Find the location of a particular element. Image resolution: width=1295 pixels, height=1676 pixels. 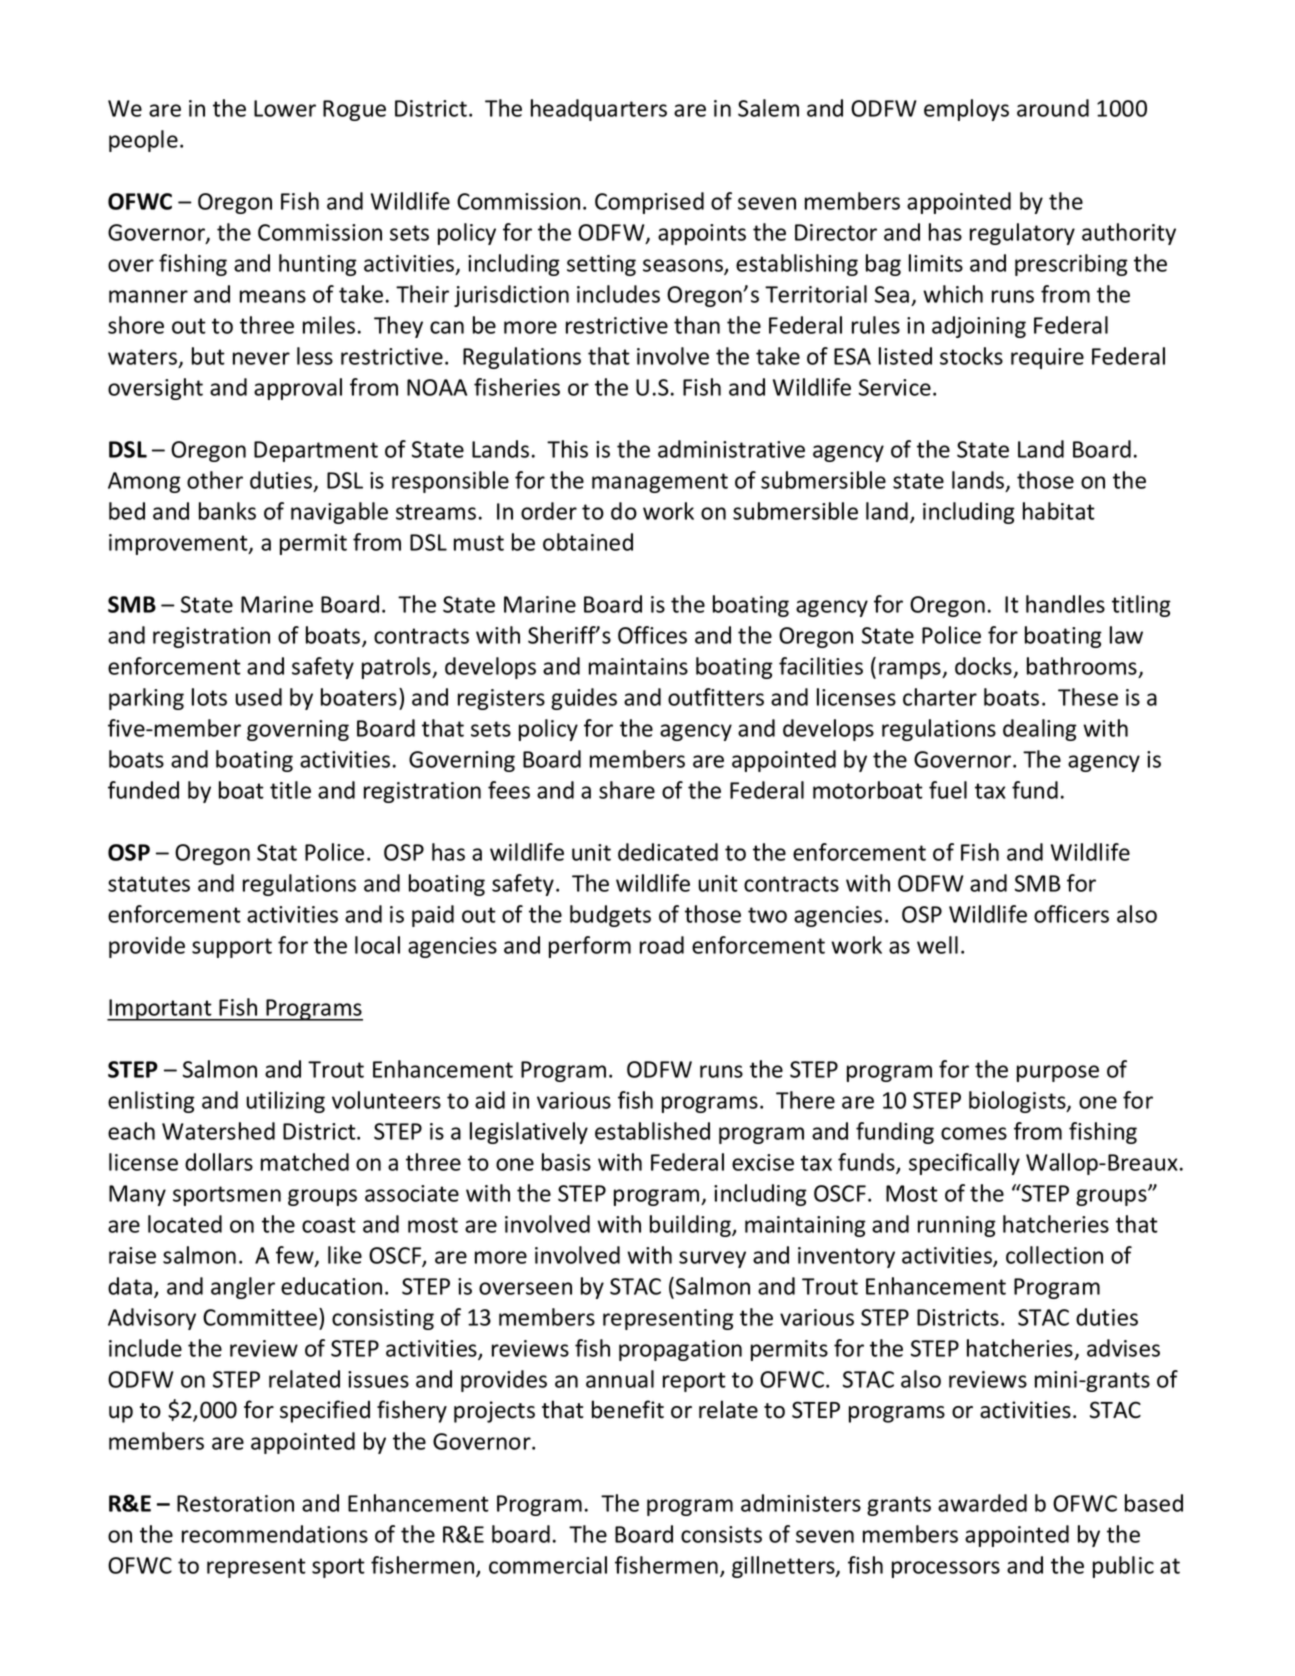

recommendations is located at coordinates (275, 1534).
